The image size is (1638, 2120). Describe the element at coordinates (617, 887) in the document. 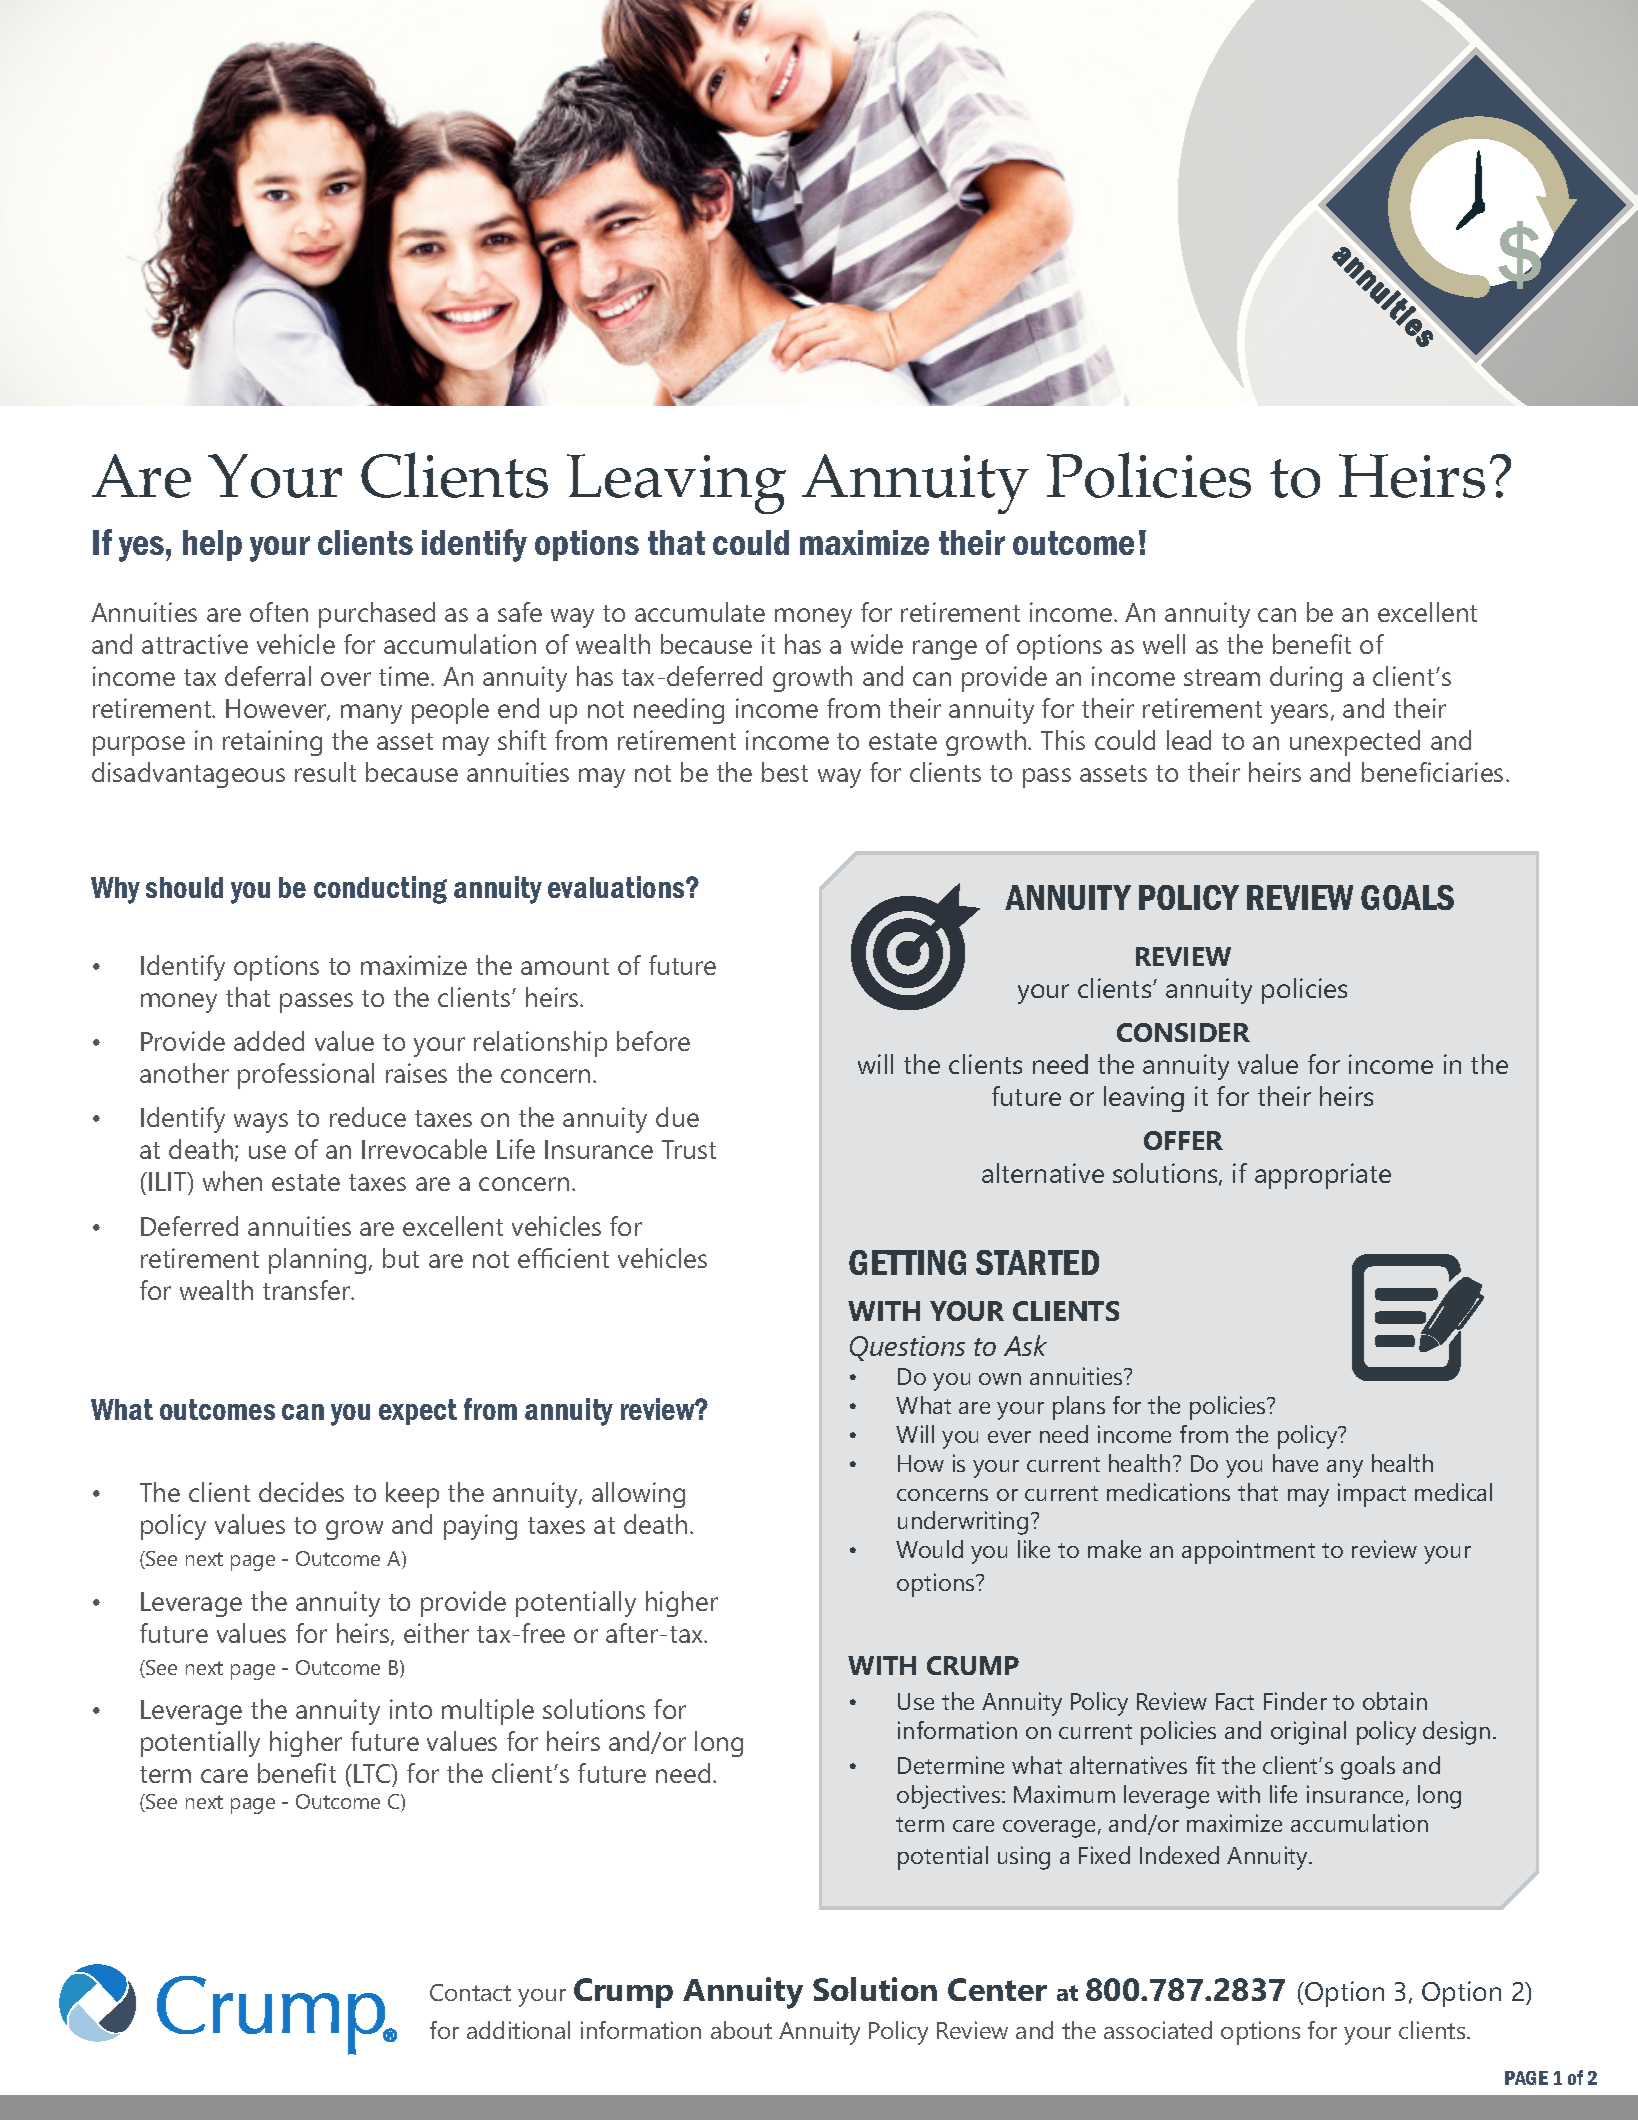

I see `evaluations` at that location.
